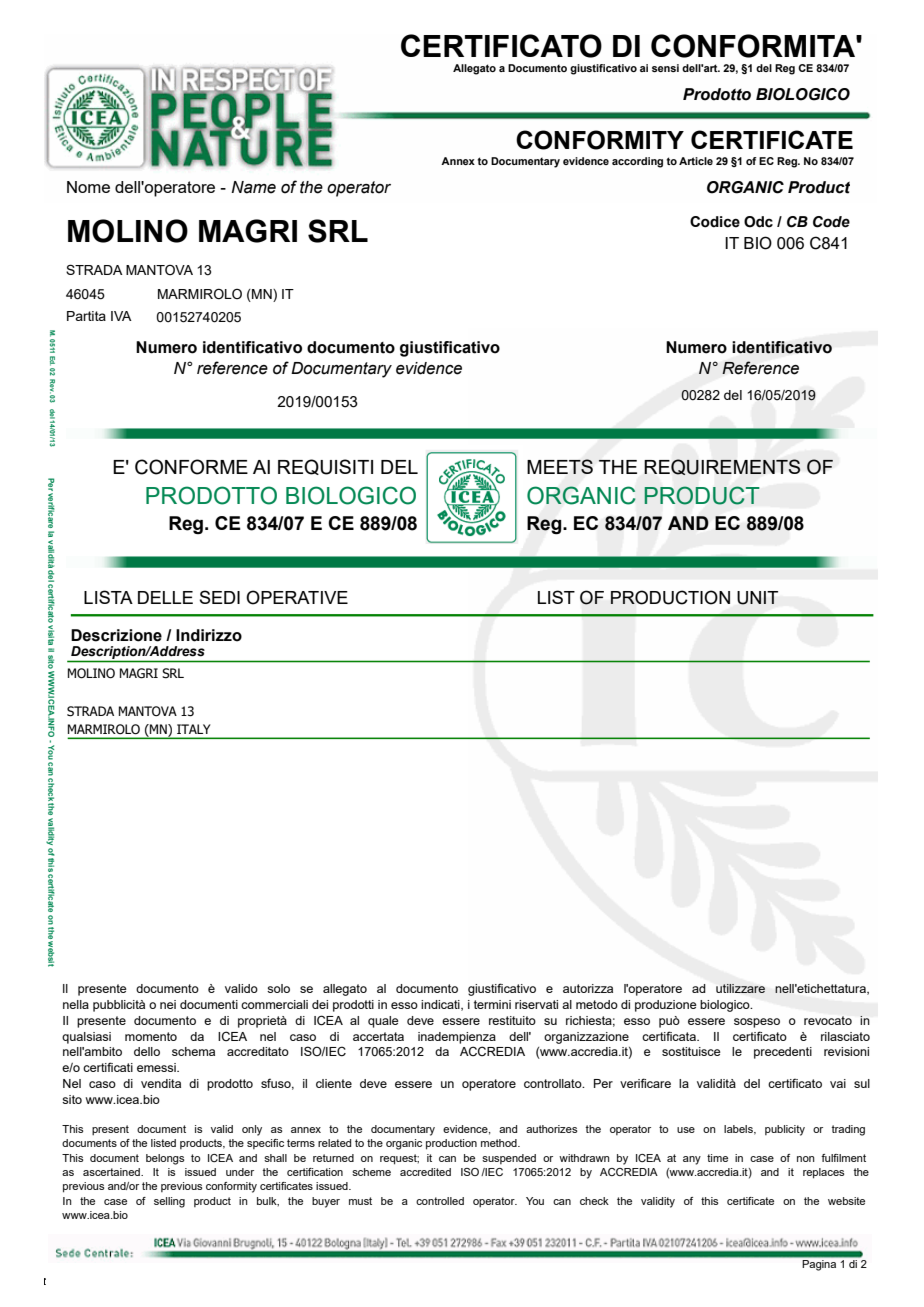  Describe the element at coordinates (440, 1201) in the screenshot. I see `controlled` at that location.
